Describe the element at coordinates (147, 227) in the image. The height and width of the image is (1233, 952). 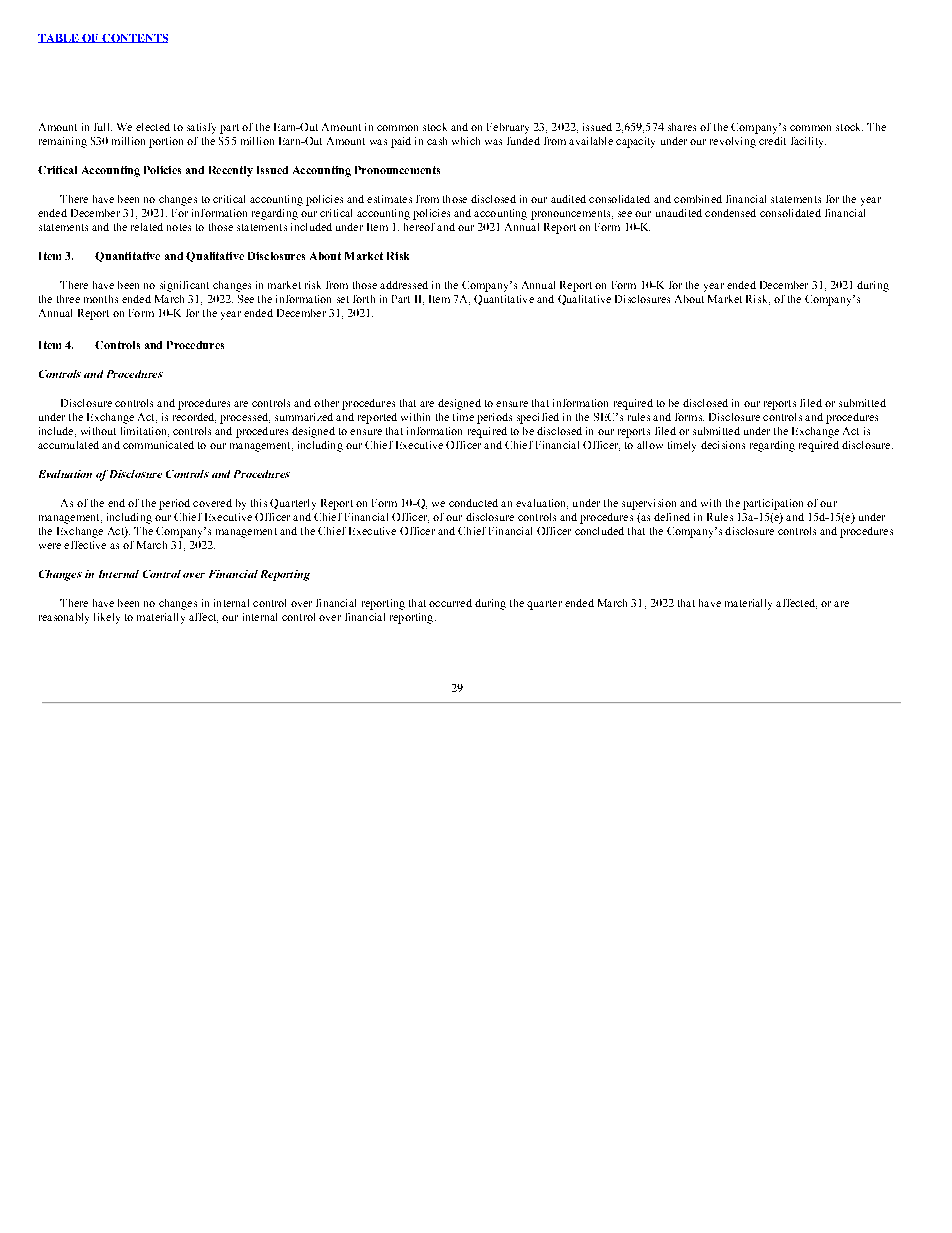
I see `related` at that location.
